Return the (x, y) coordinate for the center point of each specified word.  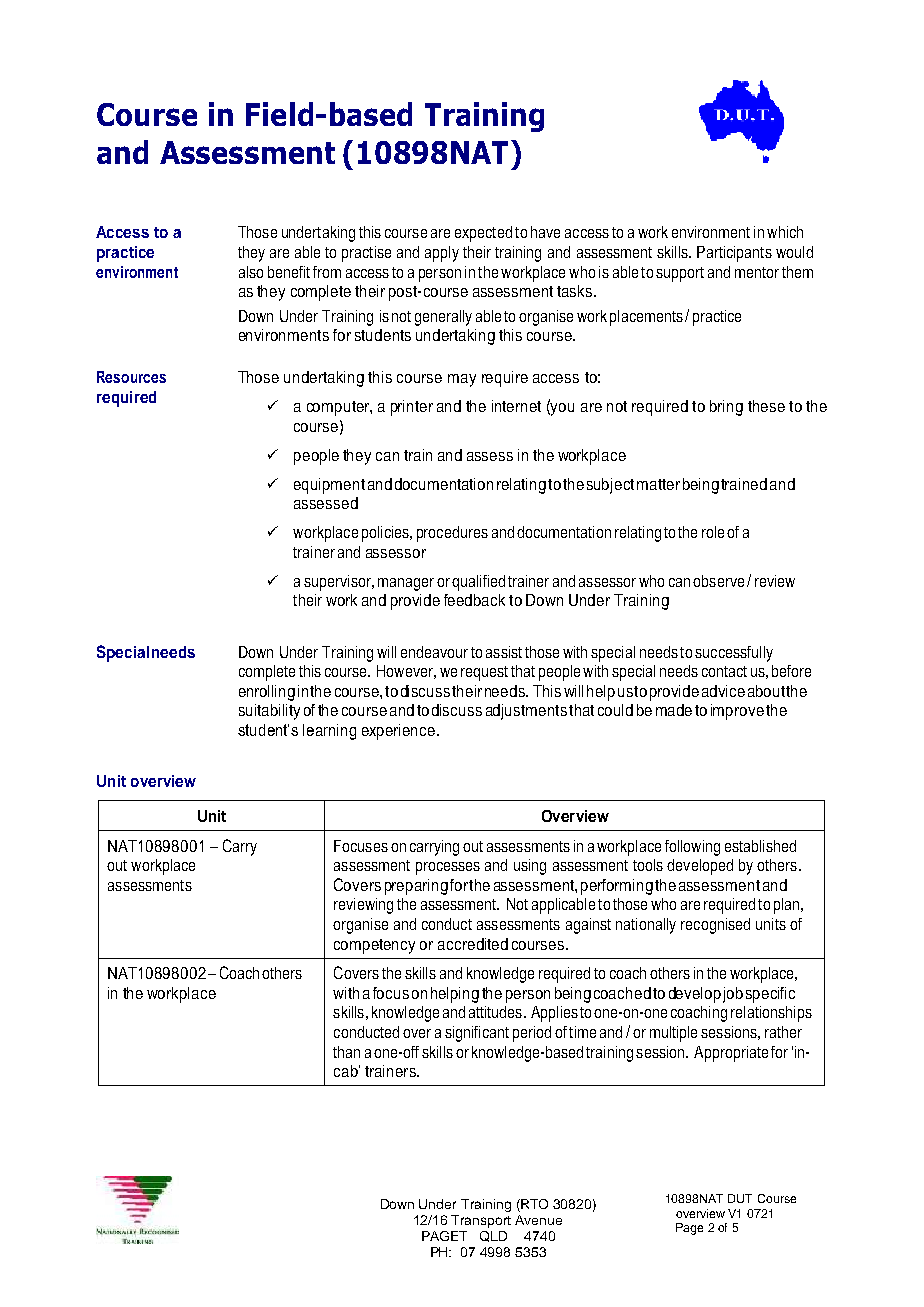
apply (442, 254)
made (674, 710)
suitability (269, 712)
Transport (481, 1221)
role (713, 532)
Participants (734, 254)
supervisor (338, 583)
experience (400, 732)
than (346, 1052)
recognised (715, 926)
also (251, 272)
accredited (473, 944)
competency (374, 946)
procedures (452, 534)
